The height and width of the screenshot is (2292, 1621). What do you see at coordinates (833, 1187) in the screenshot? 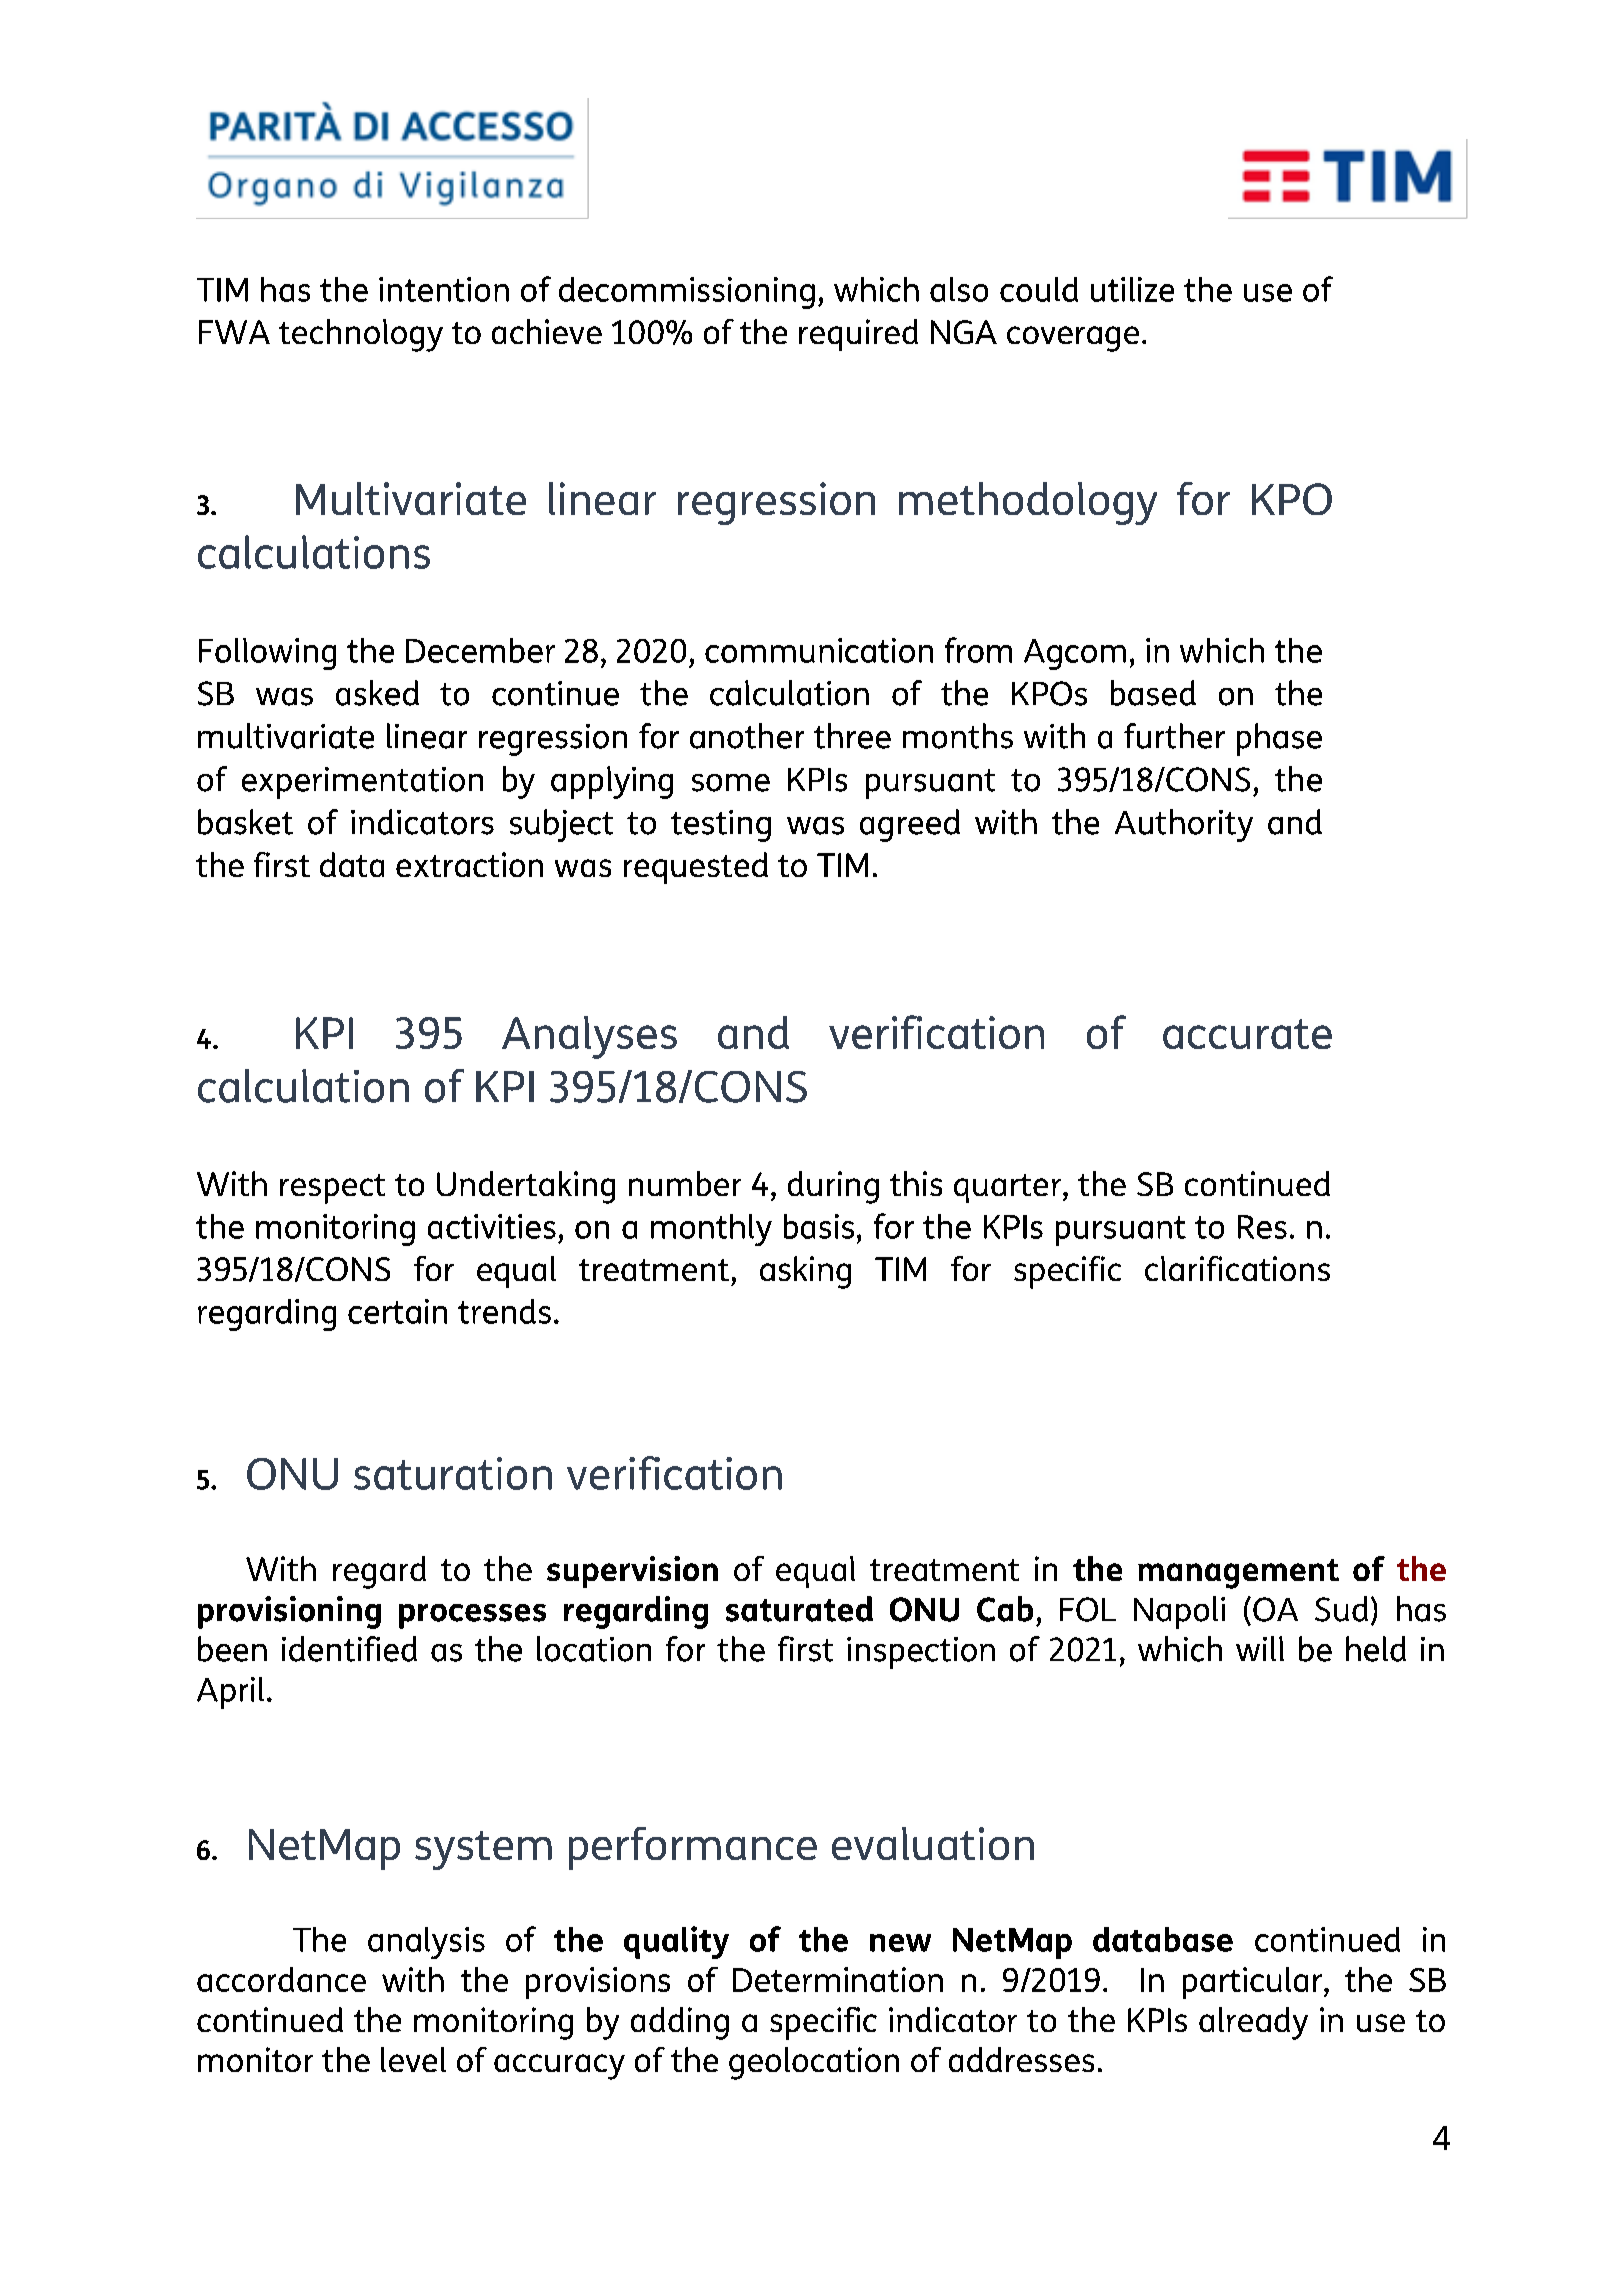
I see `during` at bounding box center [833, 1187].
